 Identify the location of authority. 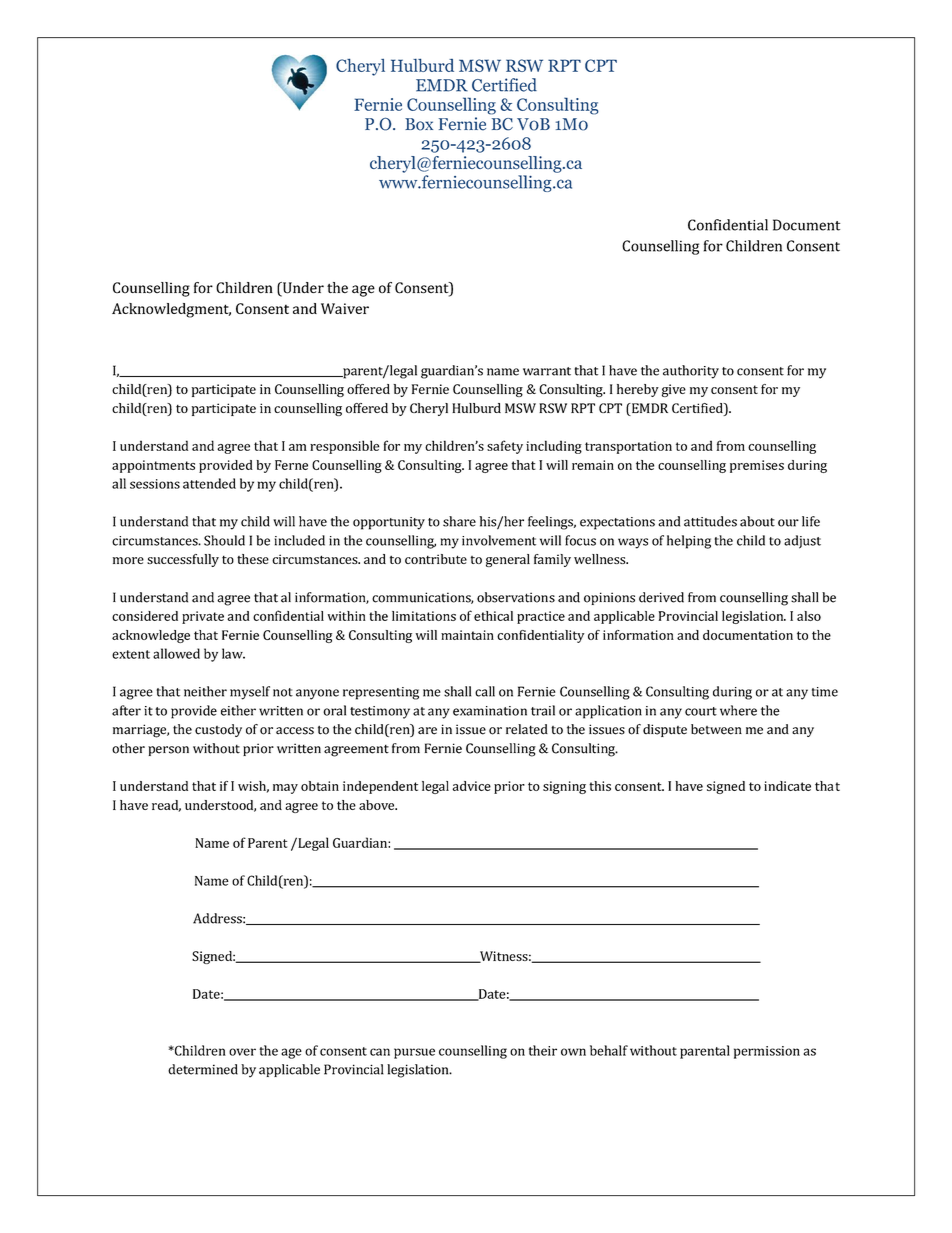
(691, 372).
